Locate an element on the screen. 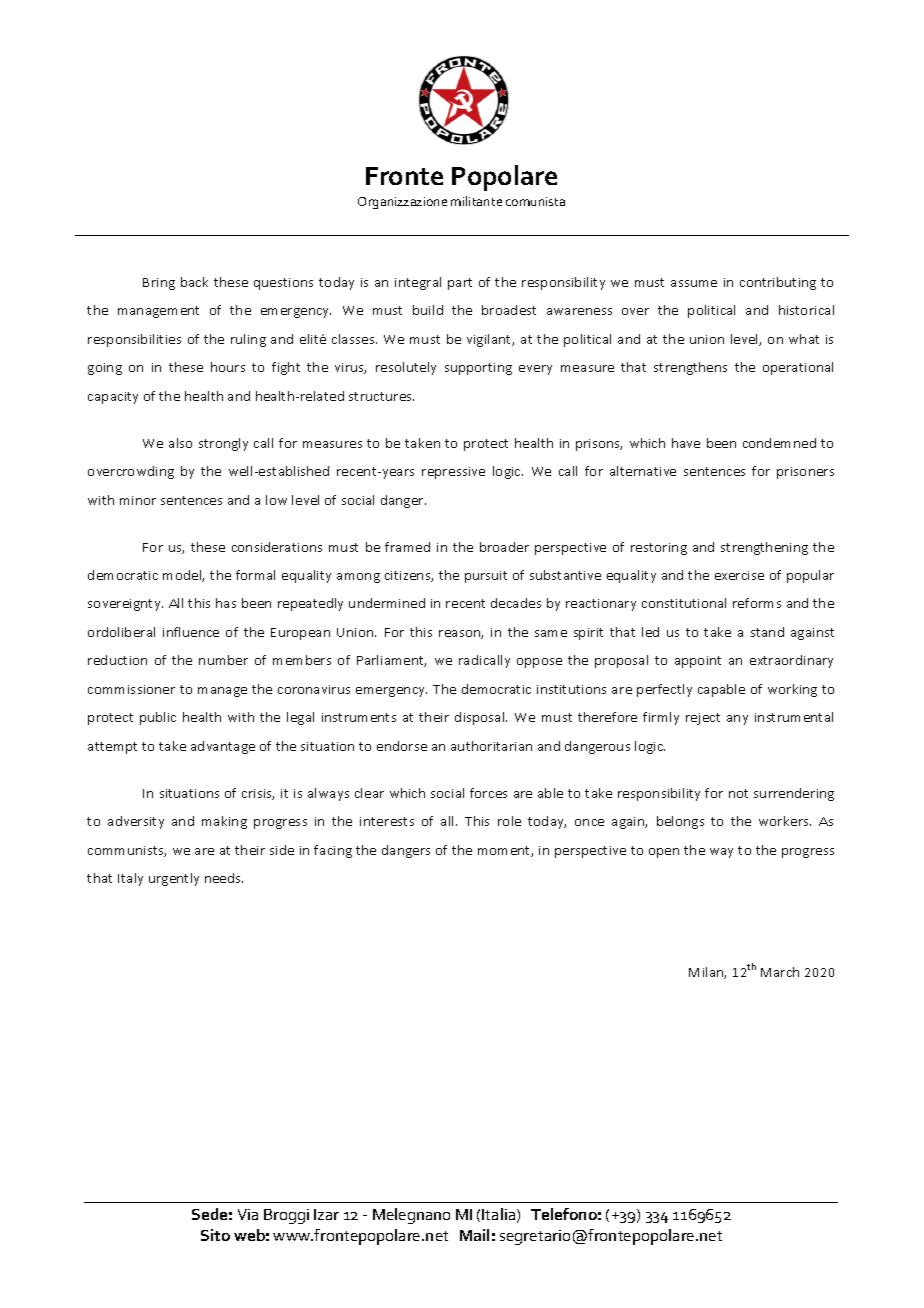 Image resolution: width=924 pixels, height=1308 pixels. Sito is located at coordinates (215, 1235).
